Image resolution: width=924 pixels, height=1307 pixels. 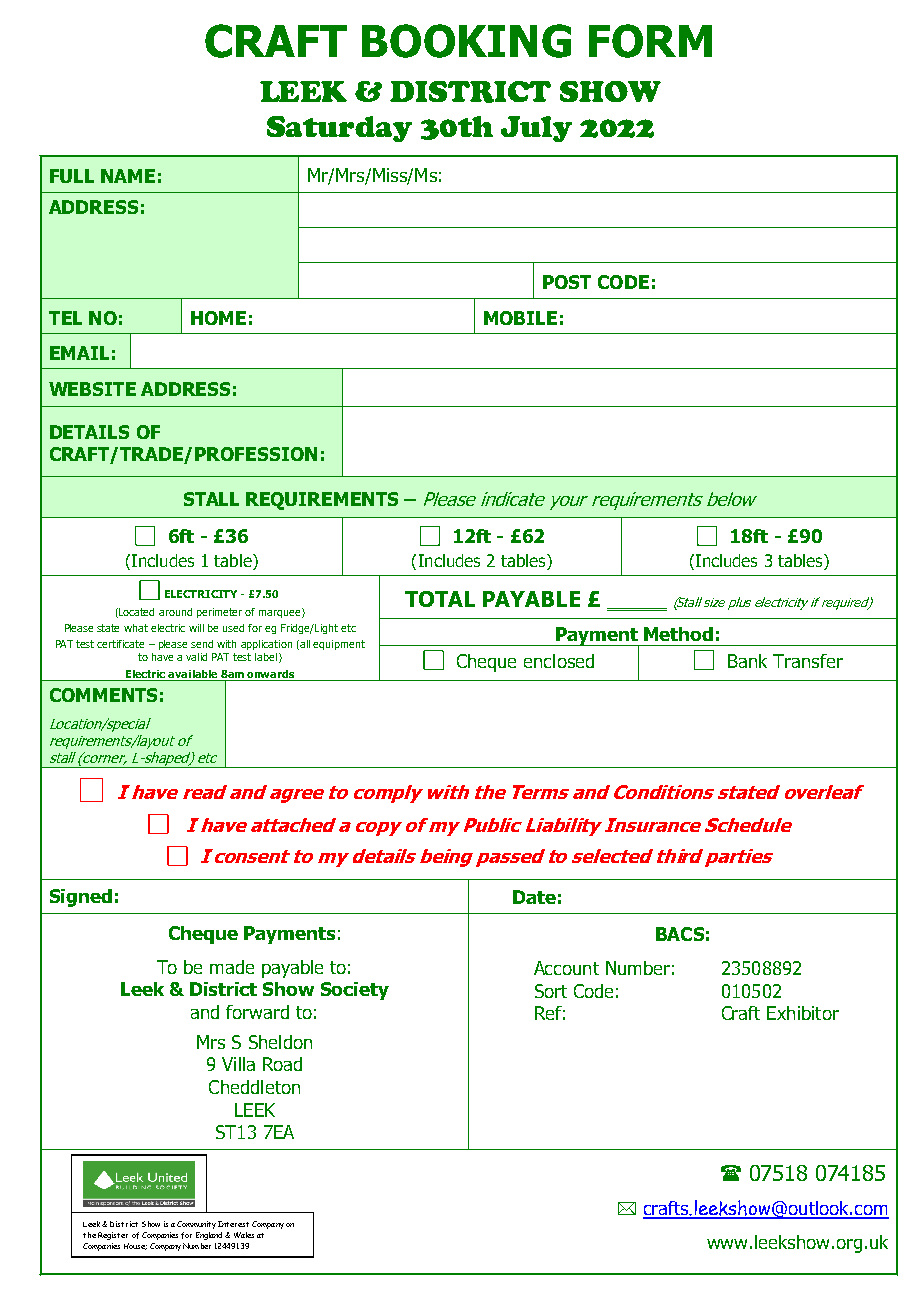 I want to click on Date, so click(x=534, y=897).
